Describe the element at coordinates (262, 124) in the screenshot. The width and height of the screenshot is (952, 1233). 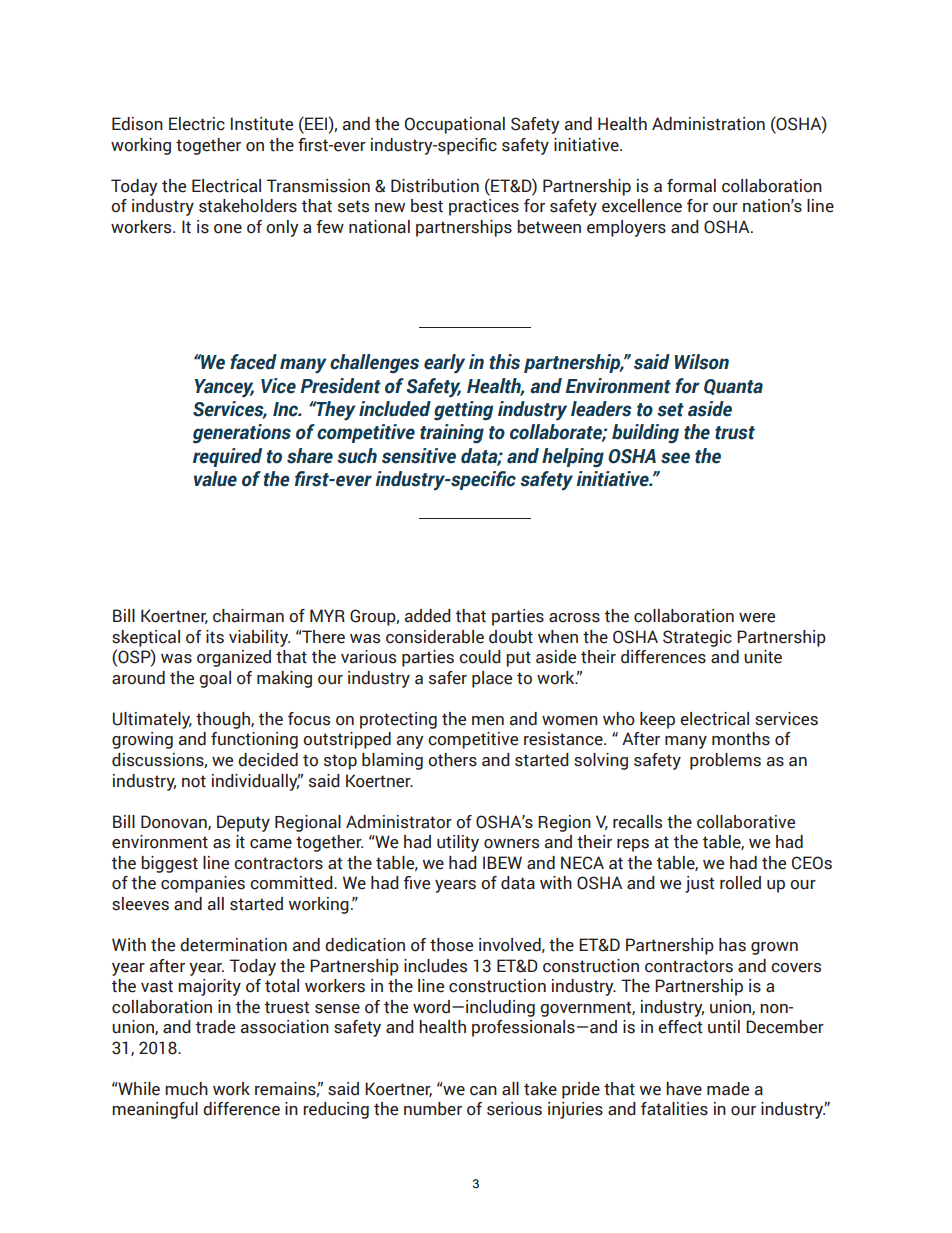
I see `Institute` at that location.
